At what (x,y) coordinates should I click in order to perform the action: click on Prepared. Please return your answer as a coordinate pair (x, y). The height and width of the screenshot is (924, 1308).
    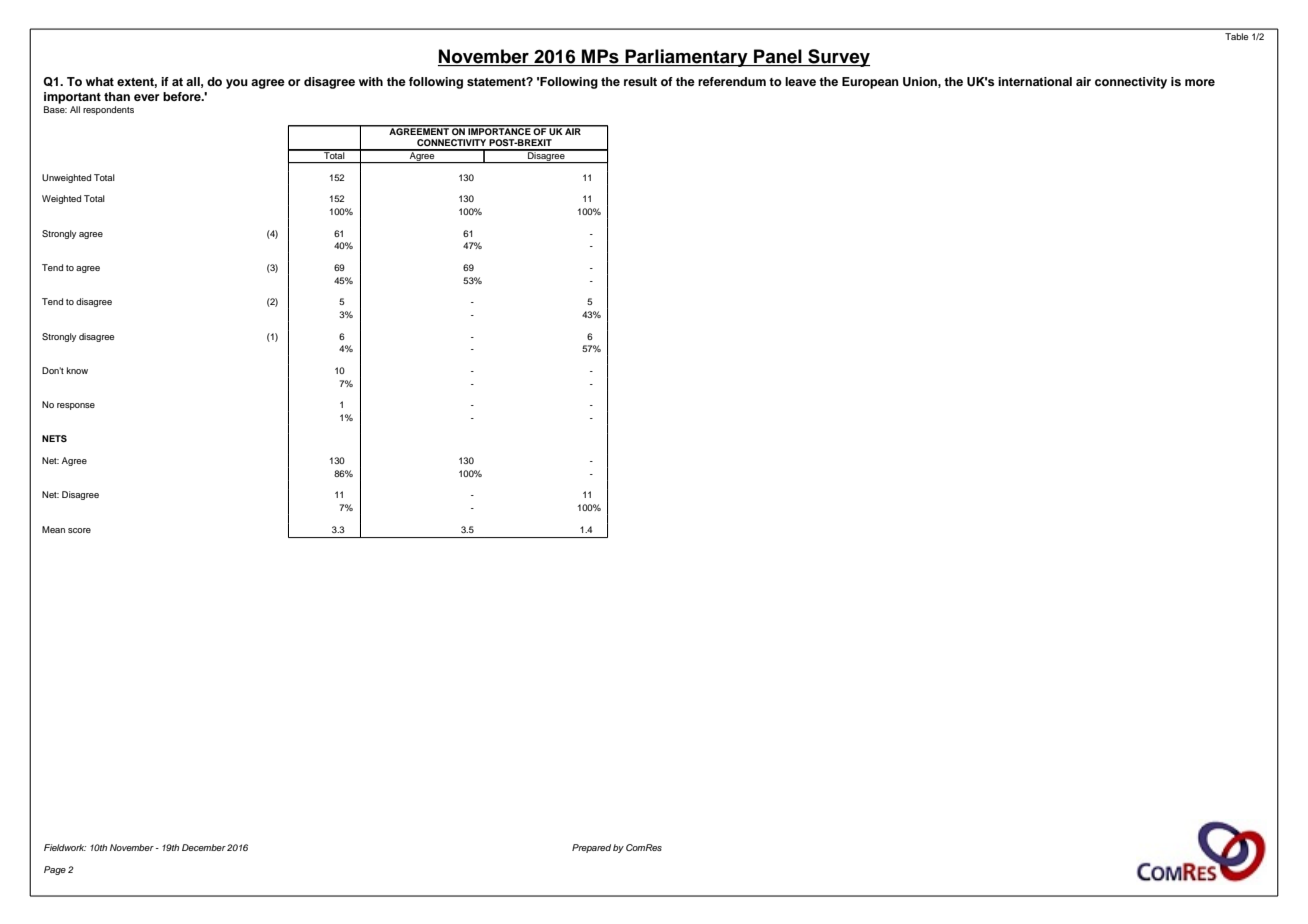
    Looking at the image, I should click on (591, 848).
